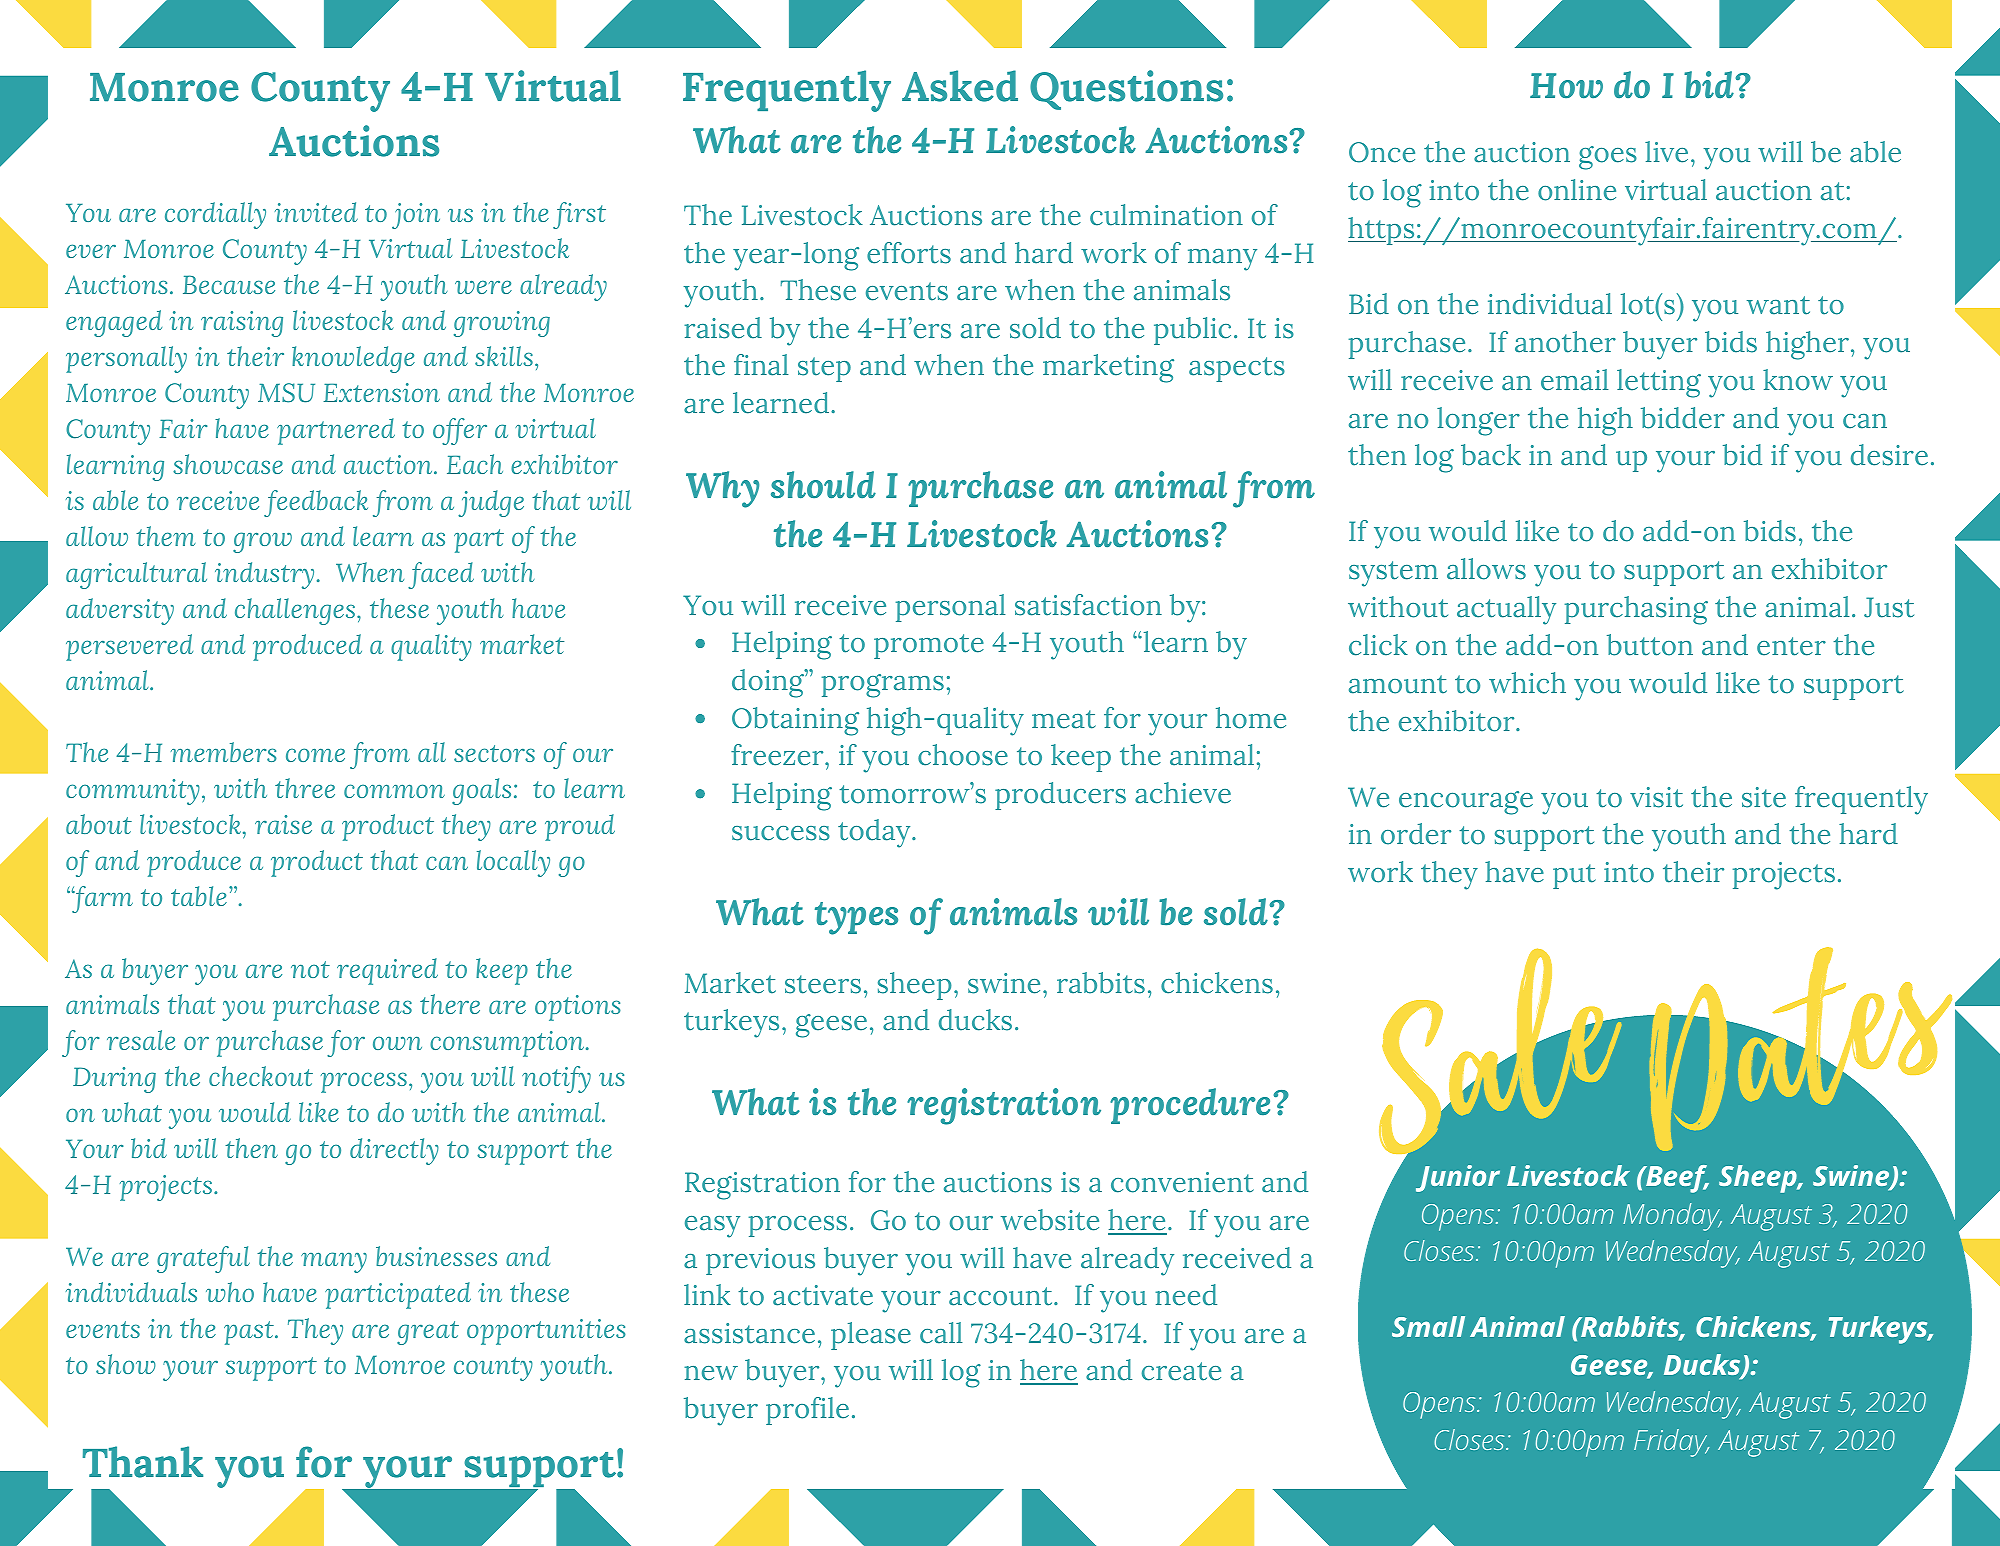  Describe the element at coordinates (316, 212) in the document. I see `invited` at that location.
